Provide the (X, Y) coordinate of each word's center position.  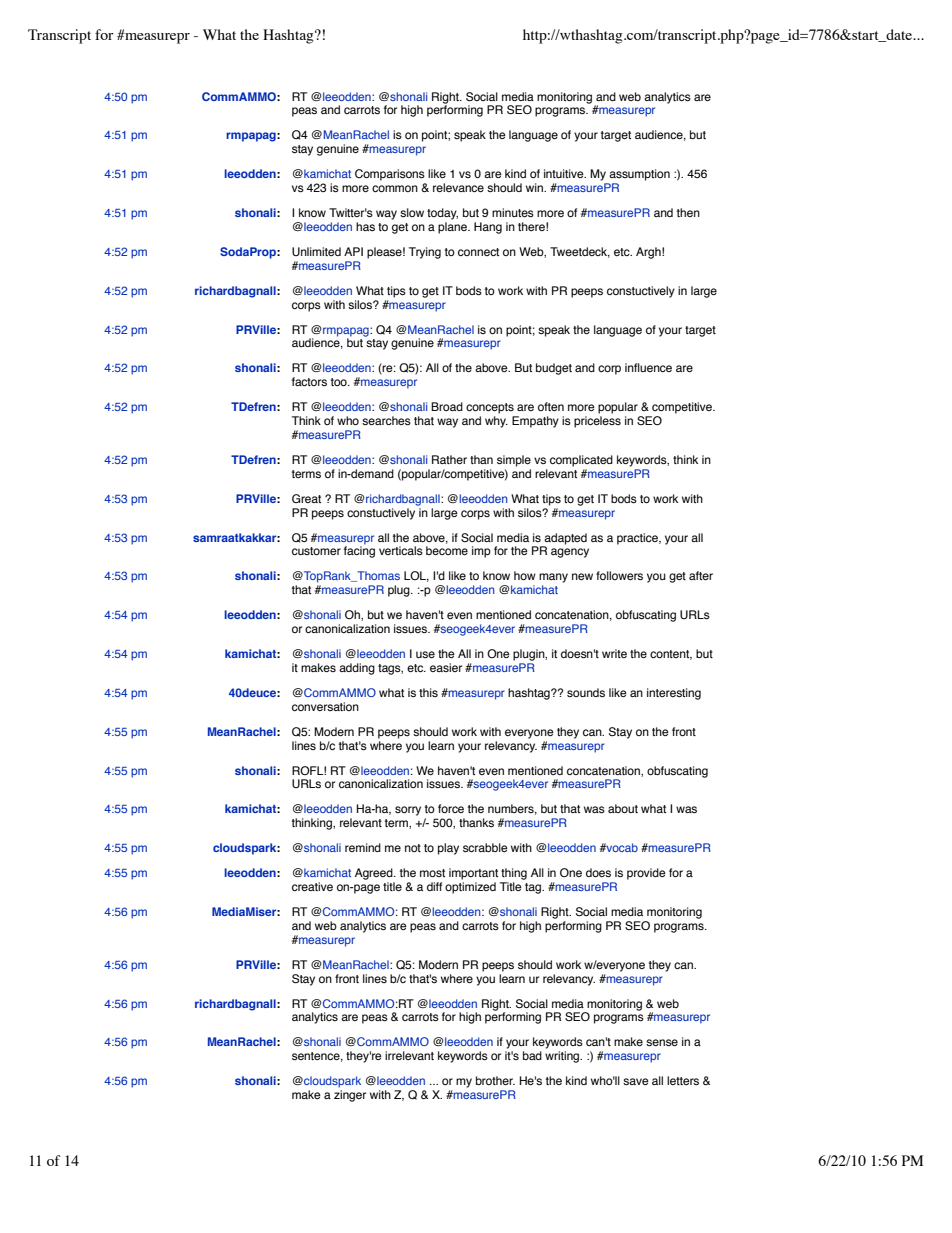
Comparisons (390, 175)
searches (386, 420)
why (496, 422)
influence (648, 367)
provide (646, 874)
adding (357, 669)
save (636, 1081)
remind (363, 847)
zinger (350, 1096)
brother (495, 1080)
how (525, 575)
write (614, 653)
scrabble (485, 847)
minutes (513, 212)
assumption (639, 175)
